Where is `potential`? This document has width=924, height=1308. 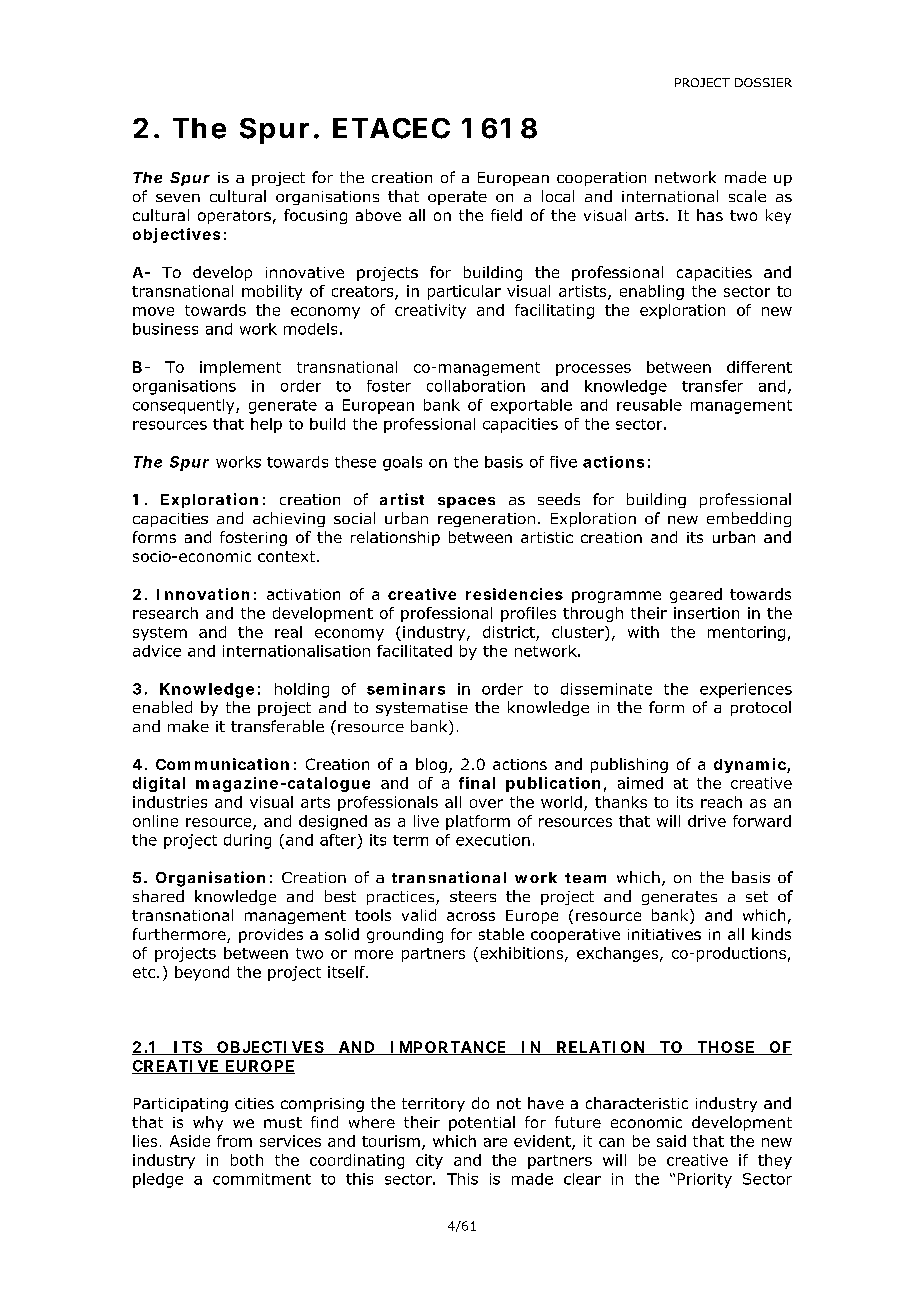 potential is located at coordinates (482, 1123).
